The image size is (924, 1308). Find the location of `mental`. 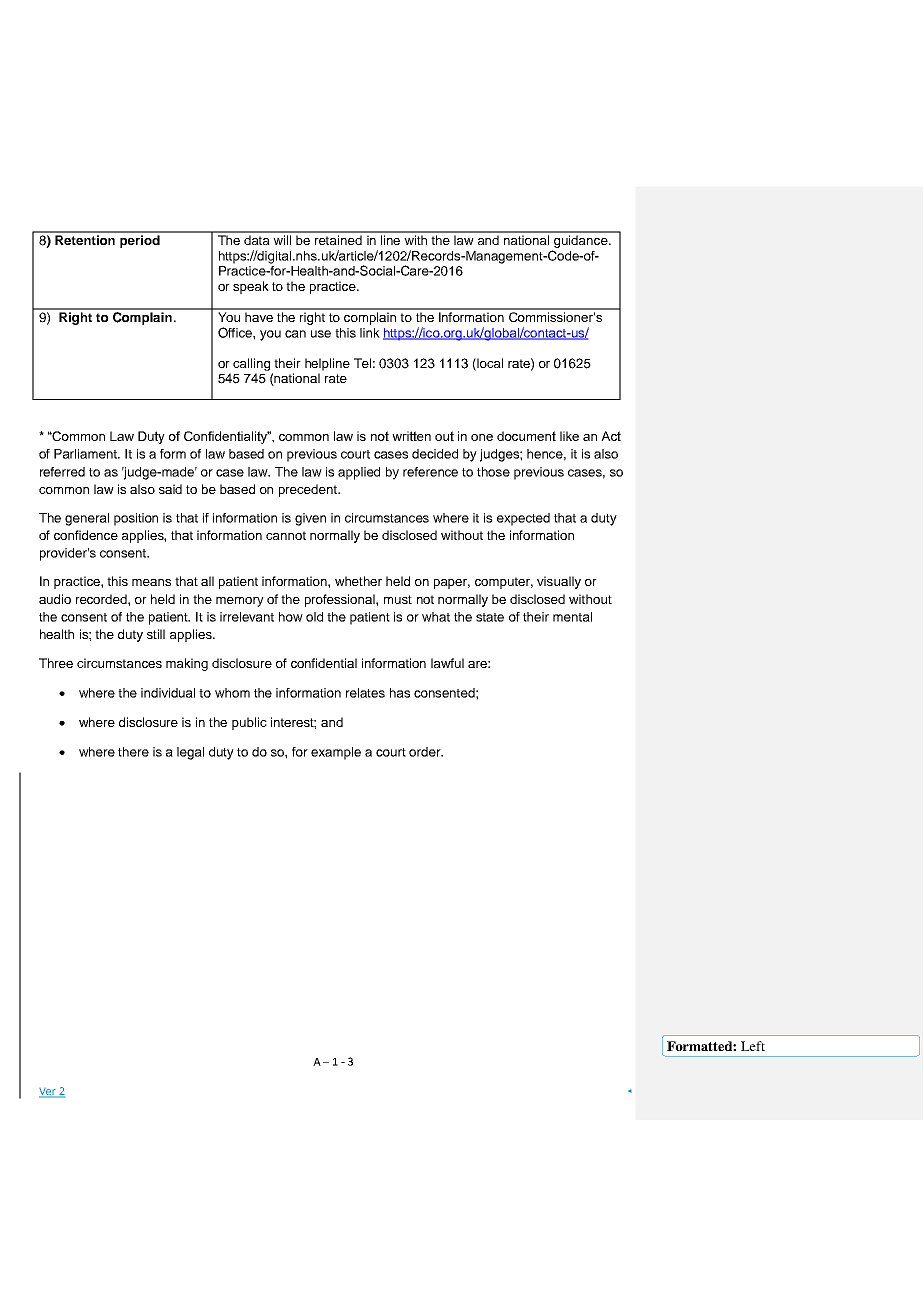

mental is located at coordinates (572, 617).
